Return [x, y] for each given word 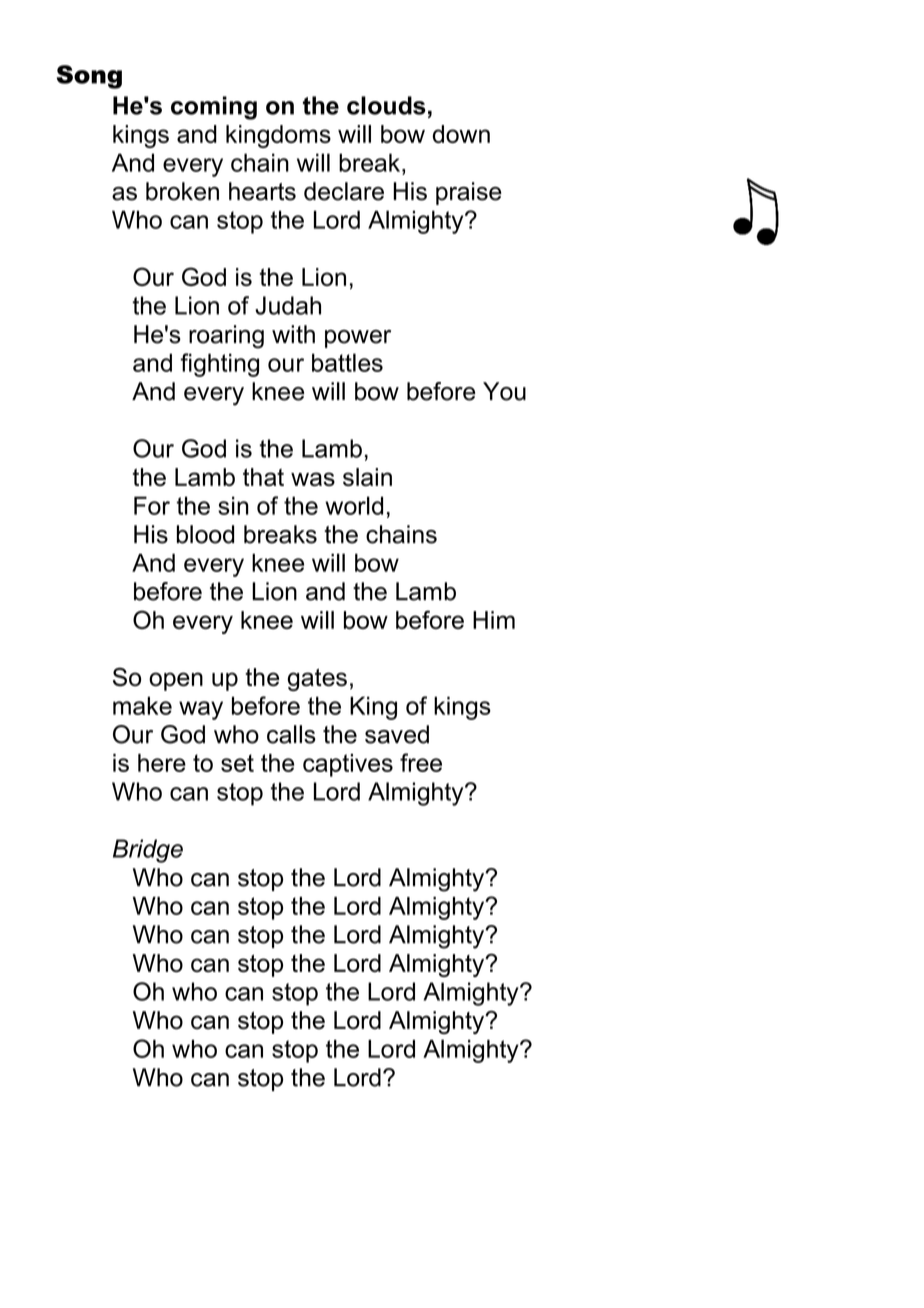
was [313, 479]
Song [89, 77]
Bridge [148, 851]
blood [205, 534]
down [461, 134]
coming [214, 108]
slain [367, 477]
